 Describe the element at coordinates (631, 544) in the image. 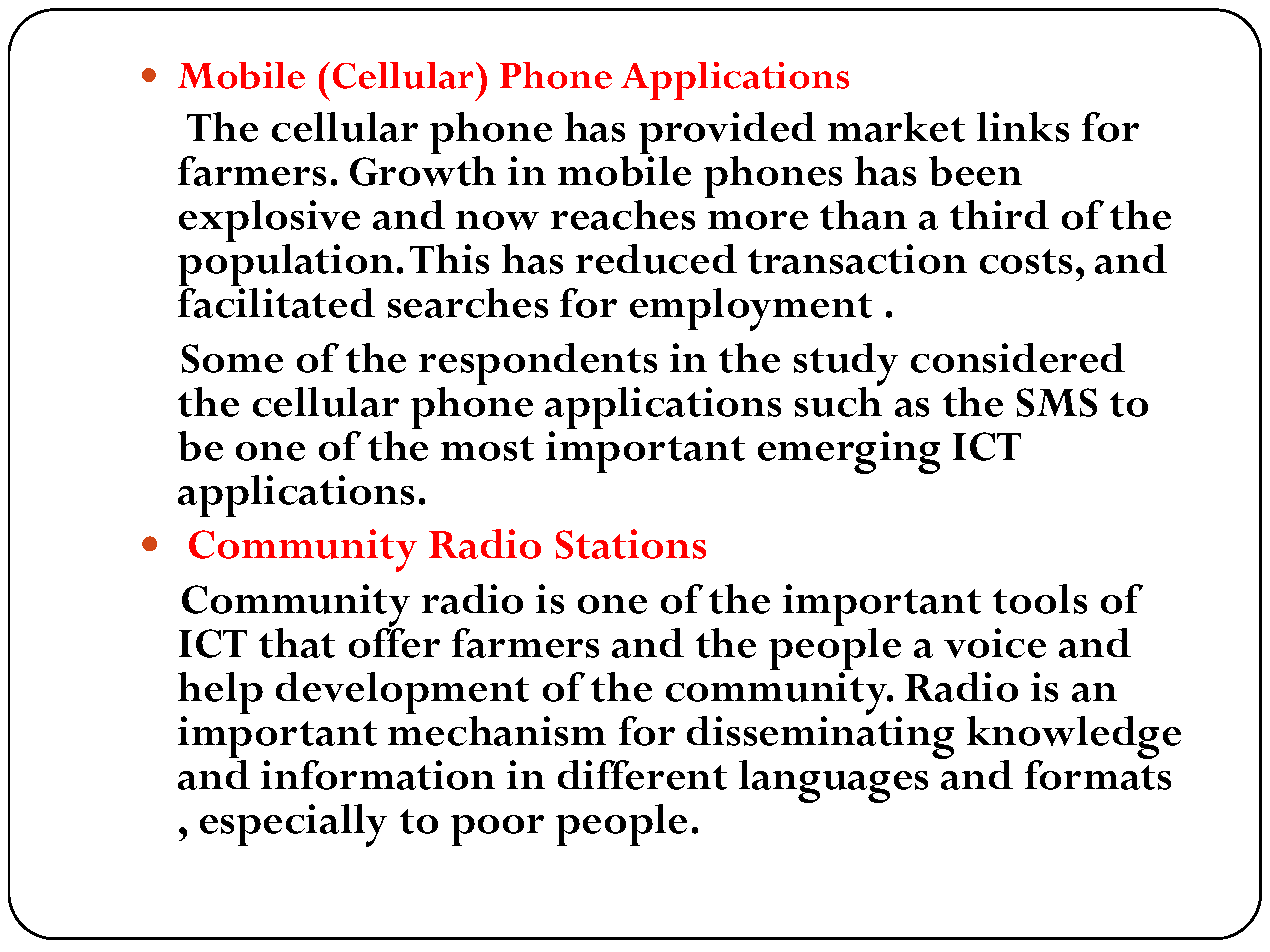

I see `Stations` at that location.
